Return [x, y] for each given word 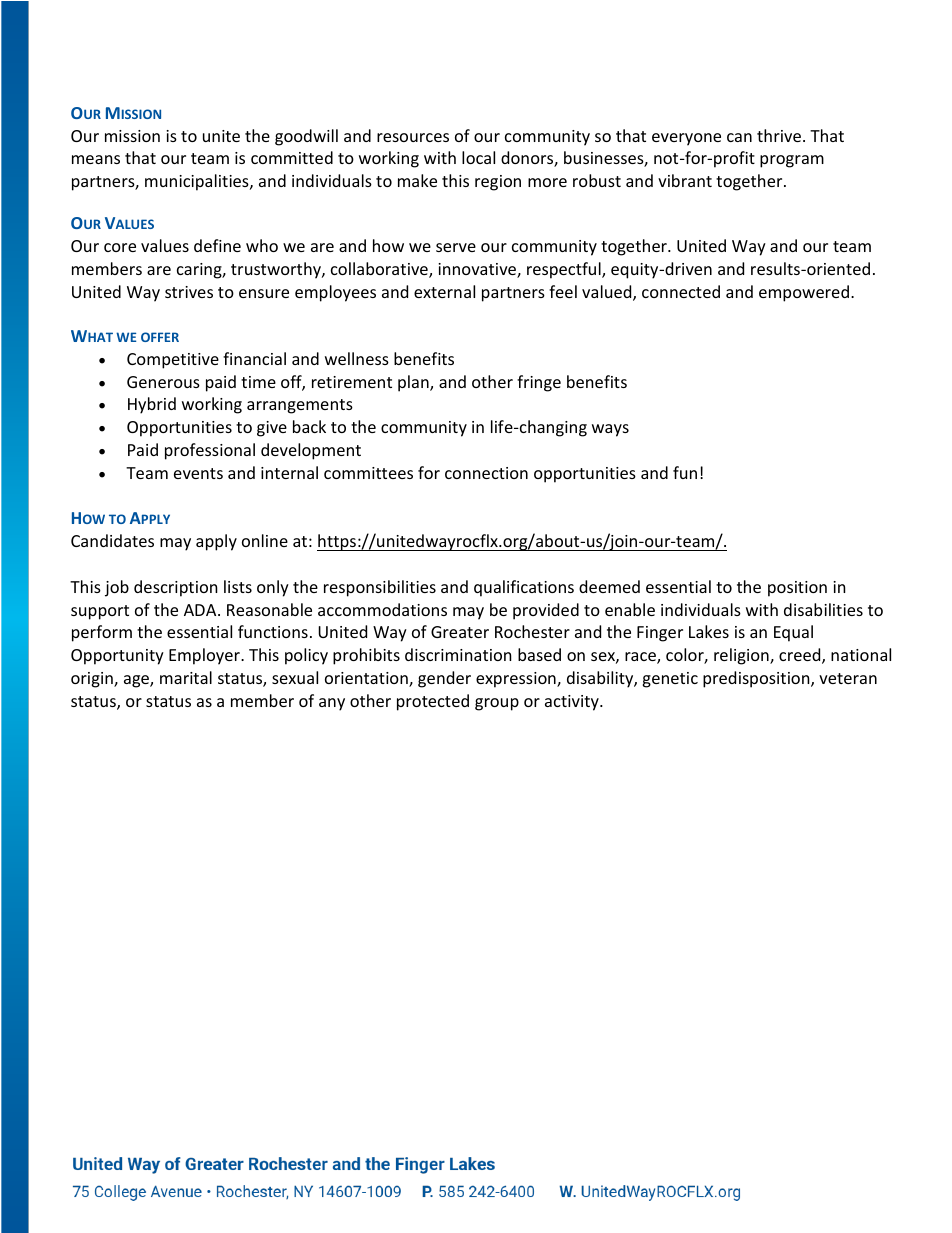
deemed [609, 586]
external [444, 291]
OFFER [160, 337]
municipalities [198, 182]
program [792, 161]
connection [486, 473]
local [478, 157]
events [198, 473]
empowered [804, 293]
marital [186, 677]
